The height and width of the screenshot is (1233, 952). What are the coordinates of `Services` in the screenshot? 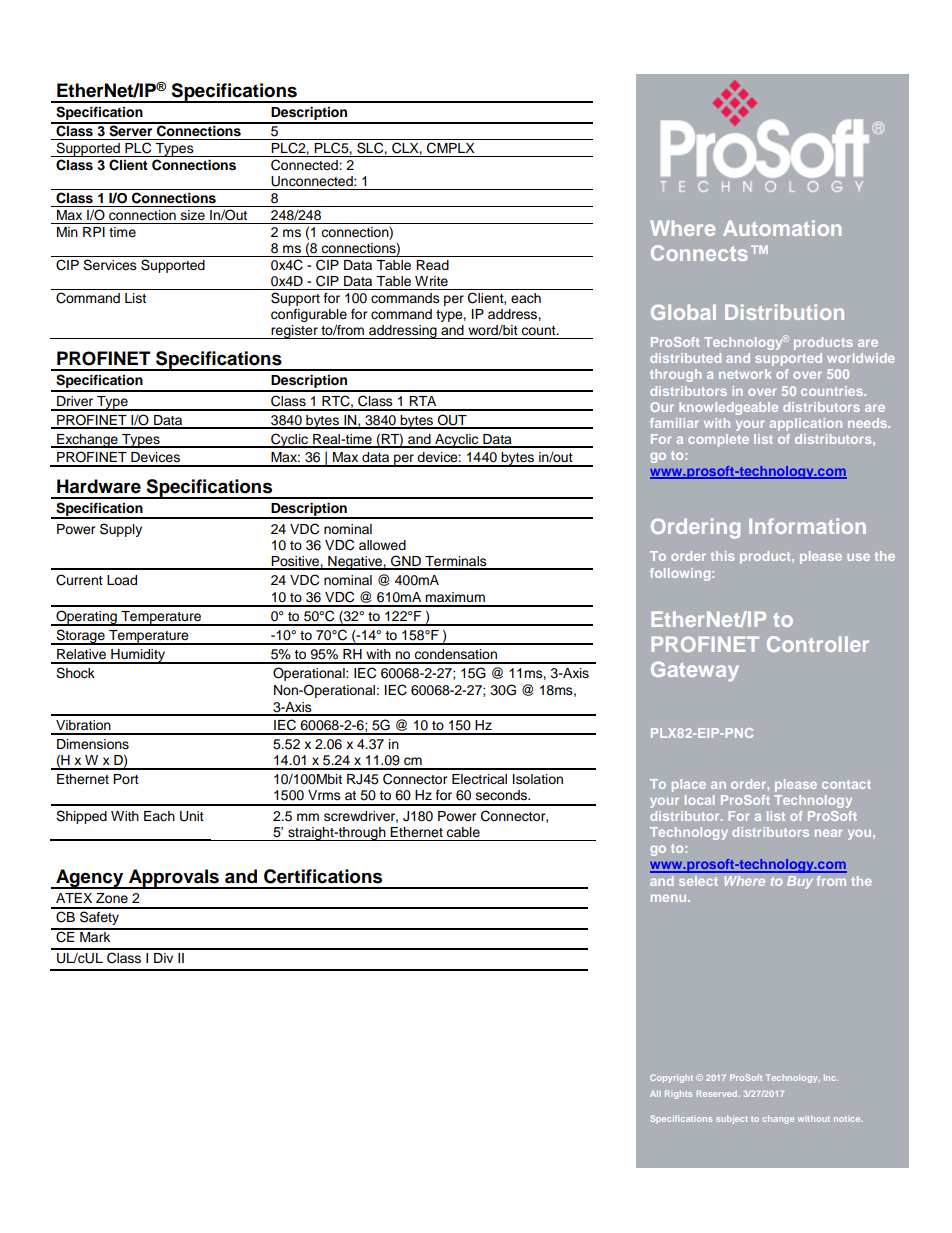 It's located at (110, 265).
